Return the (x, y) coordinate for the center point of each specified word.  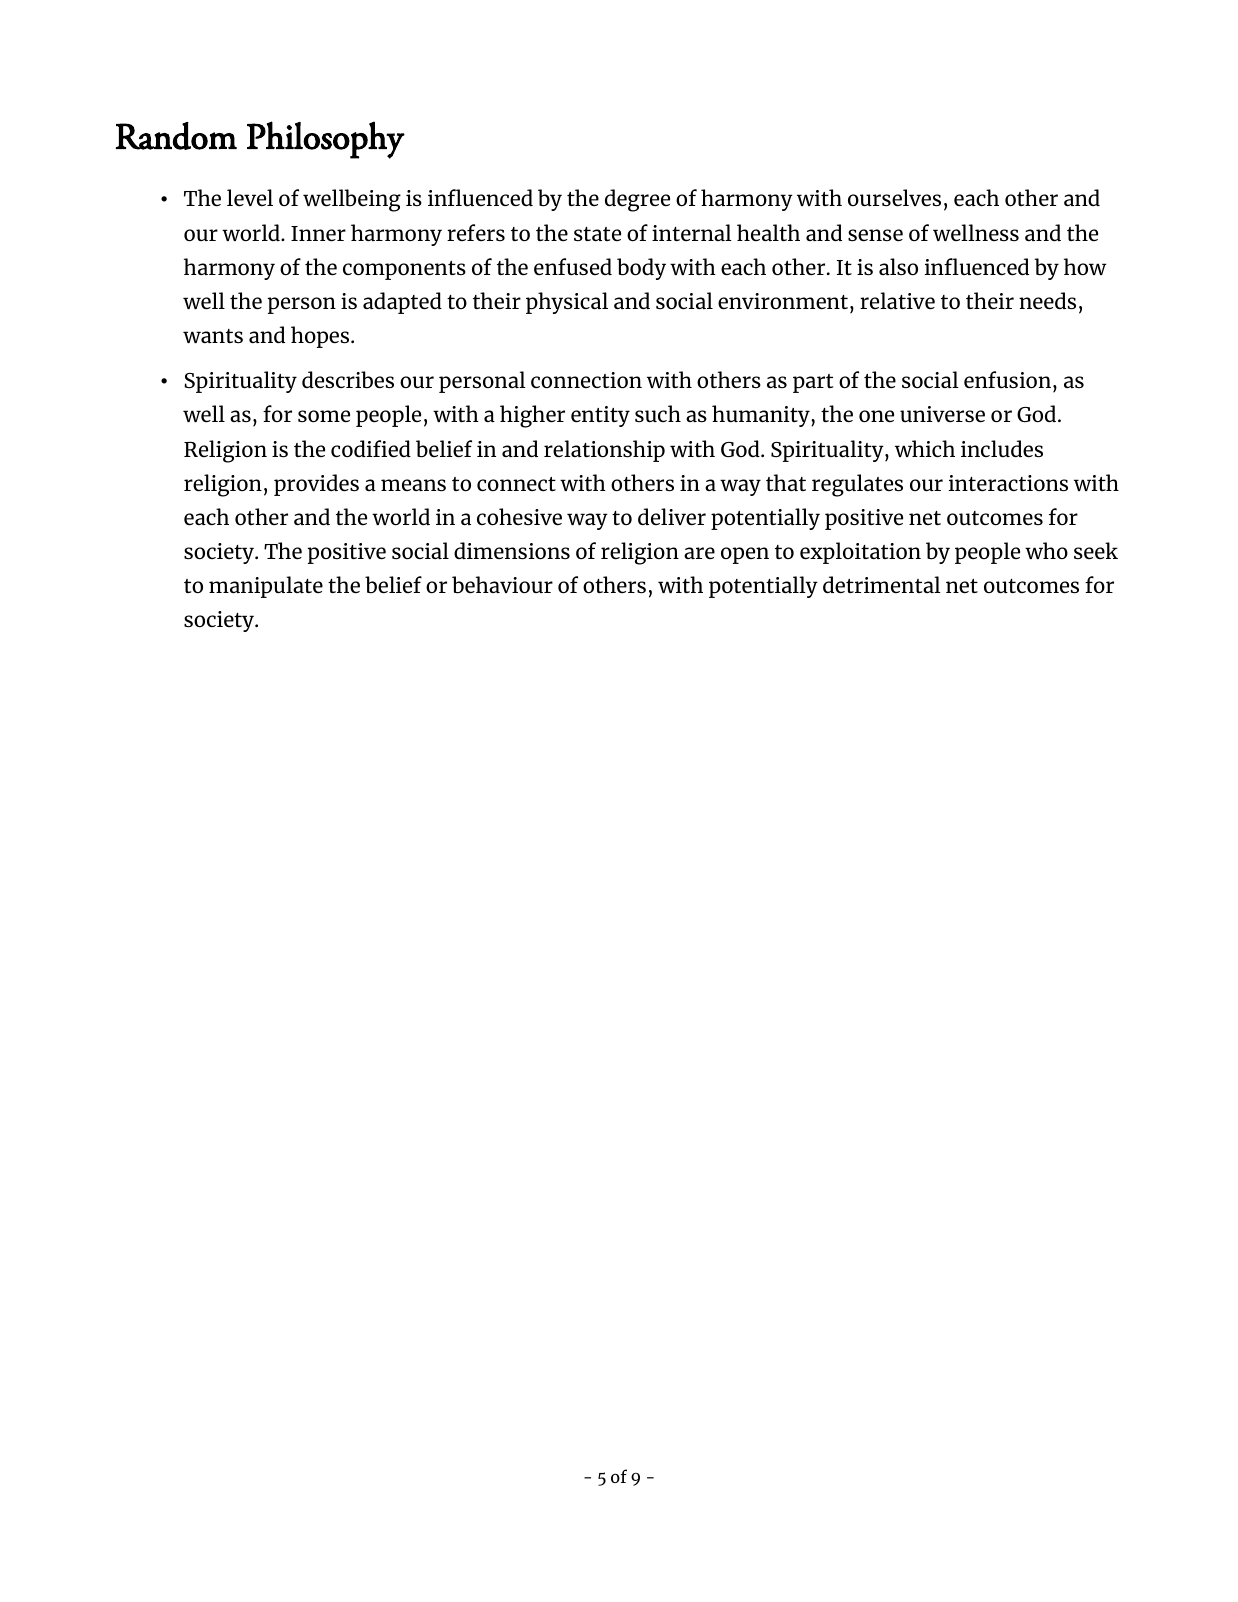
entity (600, 416)
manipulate (266, 587)
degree (637, 200)
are (699, 553)
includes (1002, 449)
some (324, 416)
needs (1047, 301)
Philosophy (326, 140)
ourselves (894, 198)
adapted (402, 303)
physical (567, 303)
